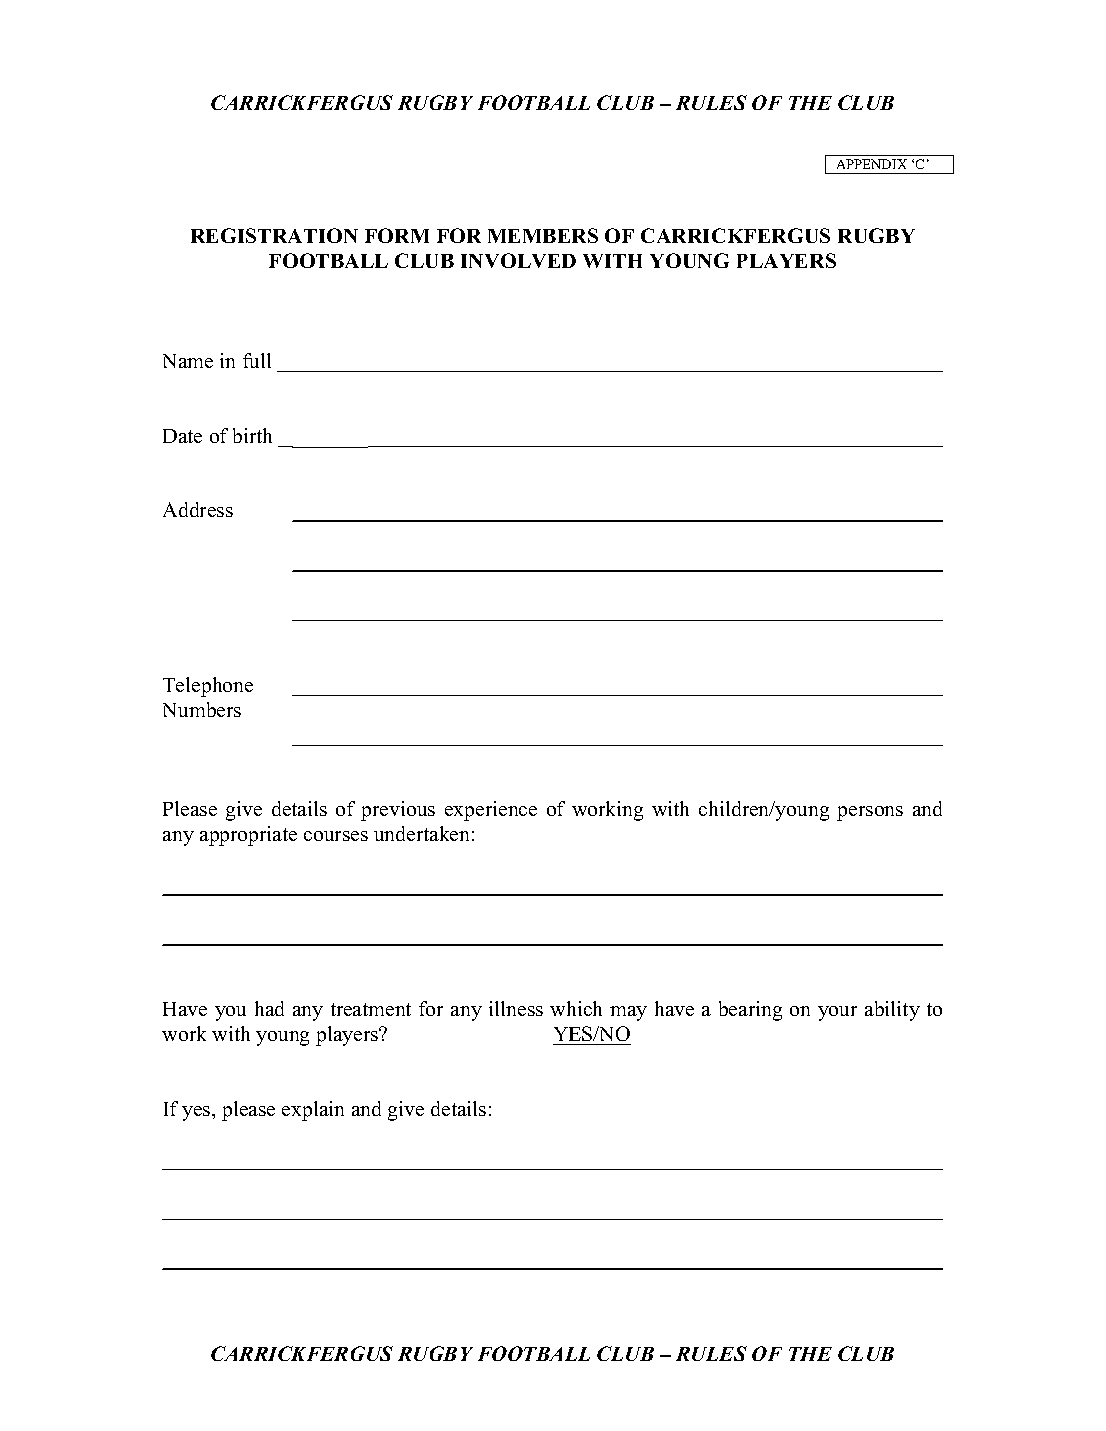  I want to click on illness, so click(516, 1008).
